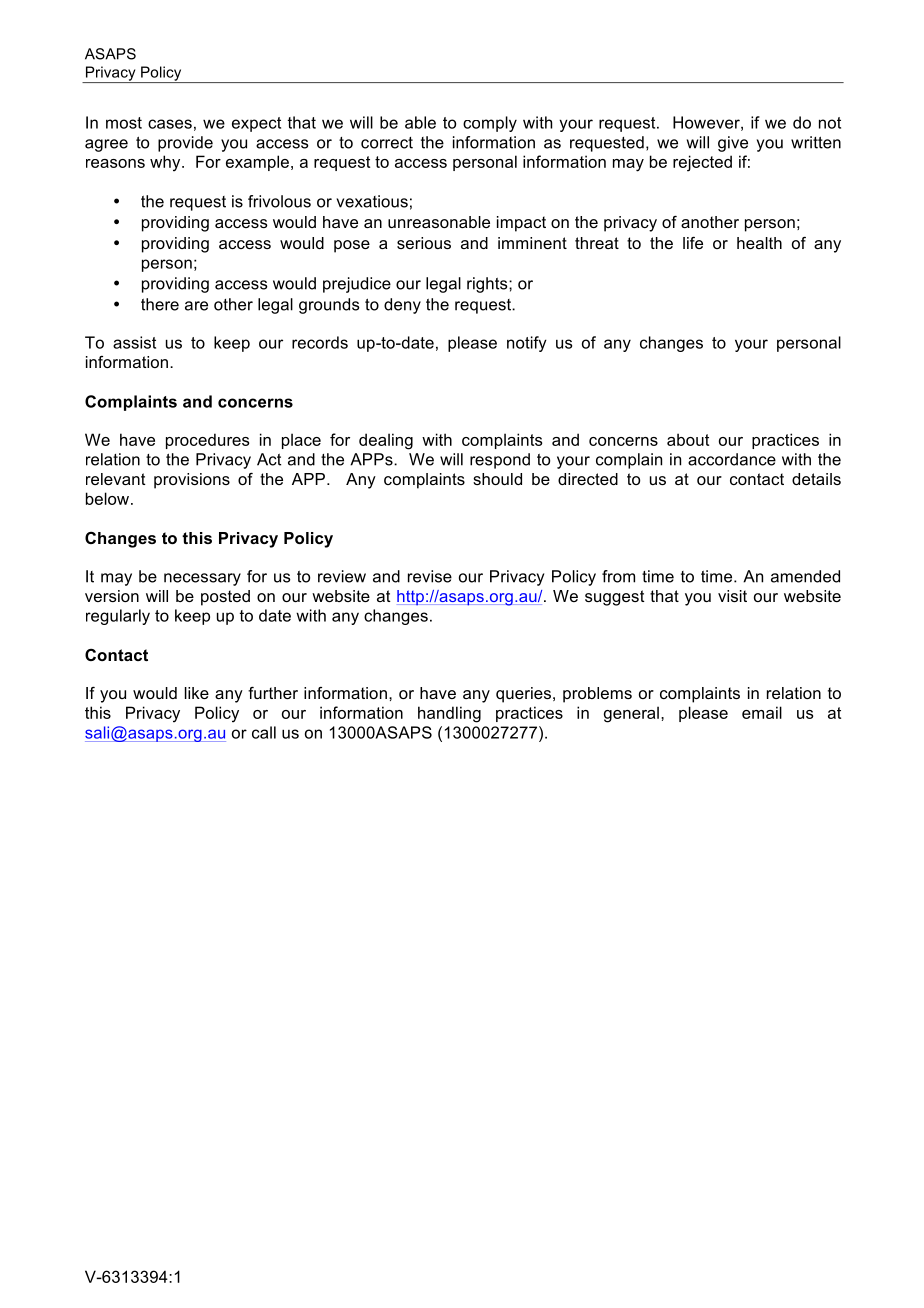  What do you see at coordinates (196, 306) in the screenshot?
I see `are` at bounding box center [196, 306].
